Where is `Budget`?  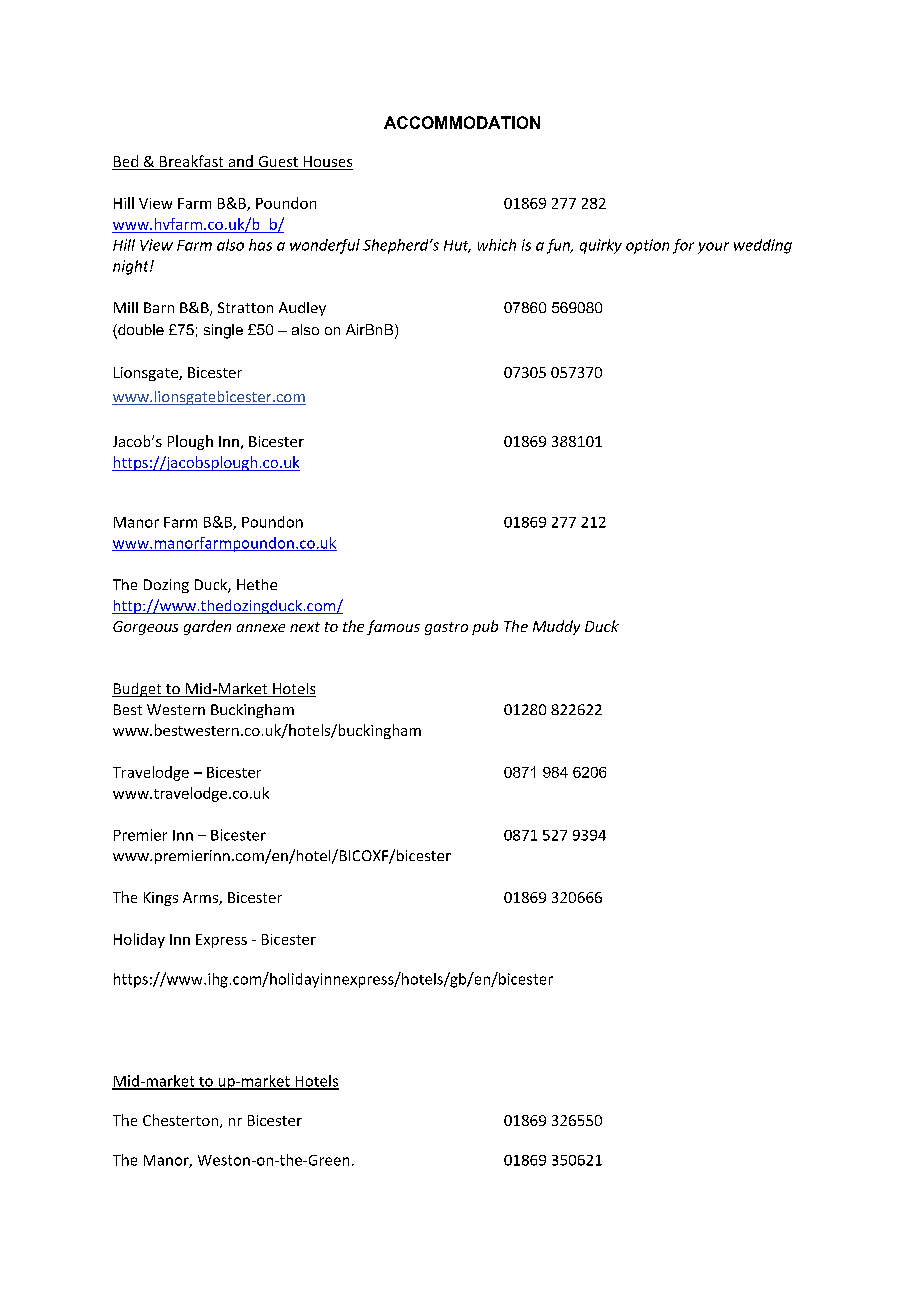
Budget is located at coordinates (138, 690).
